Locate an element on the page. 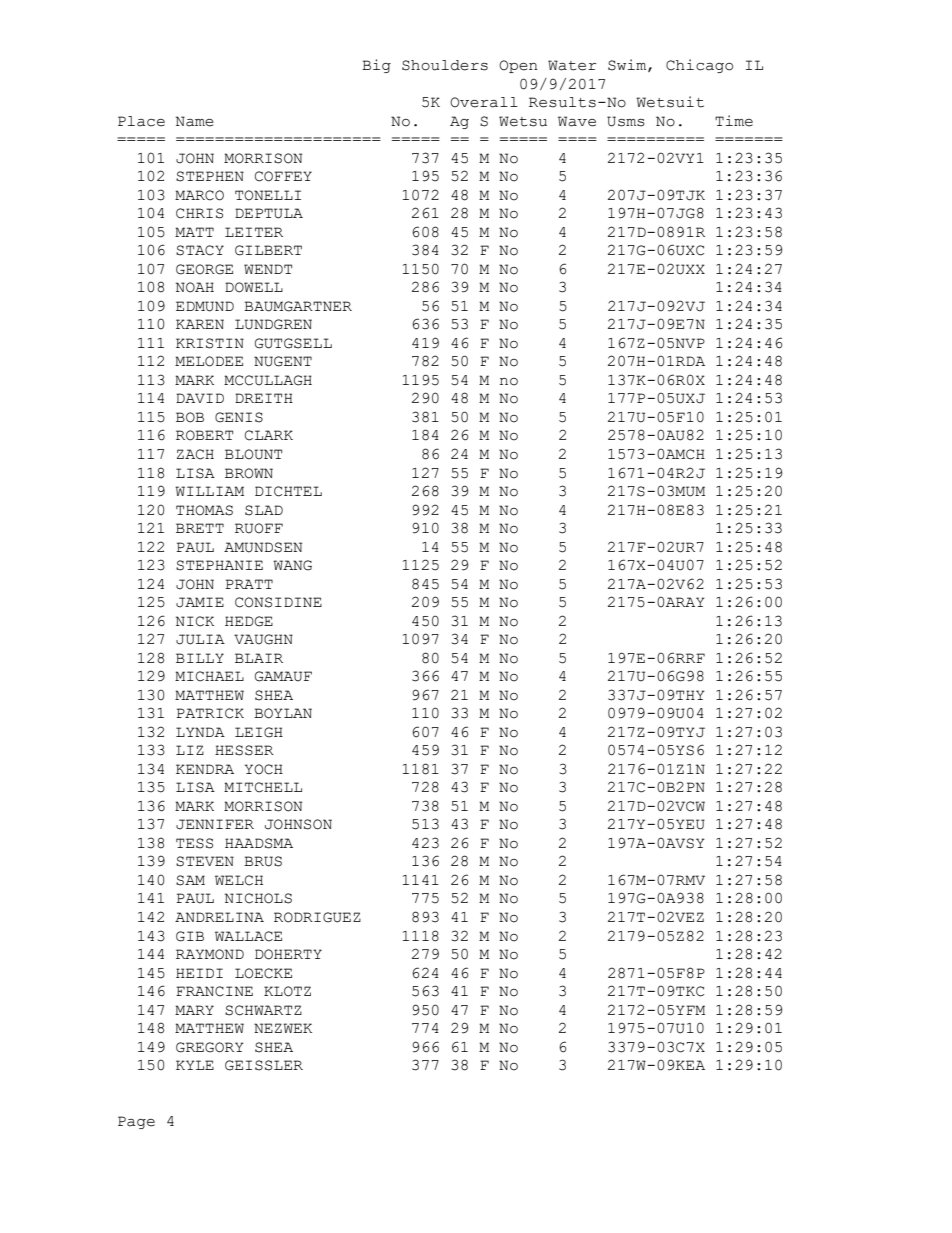 The image size is (952, 1233). WANG is located at coordinates (292, 565).
